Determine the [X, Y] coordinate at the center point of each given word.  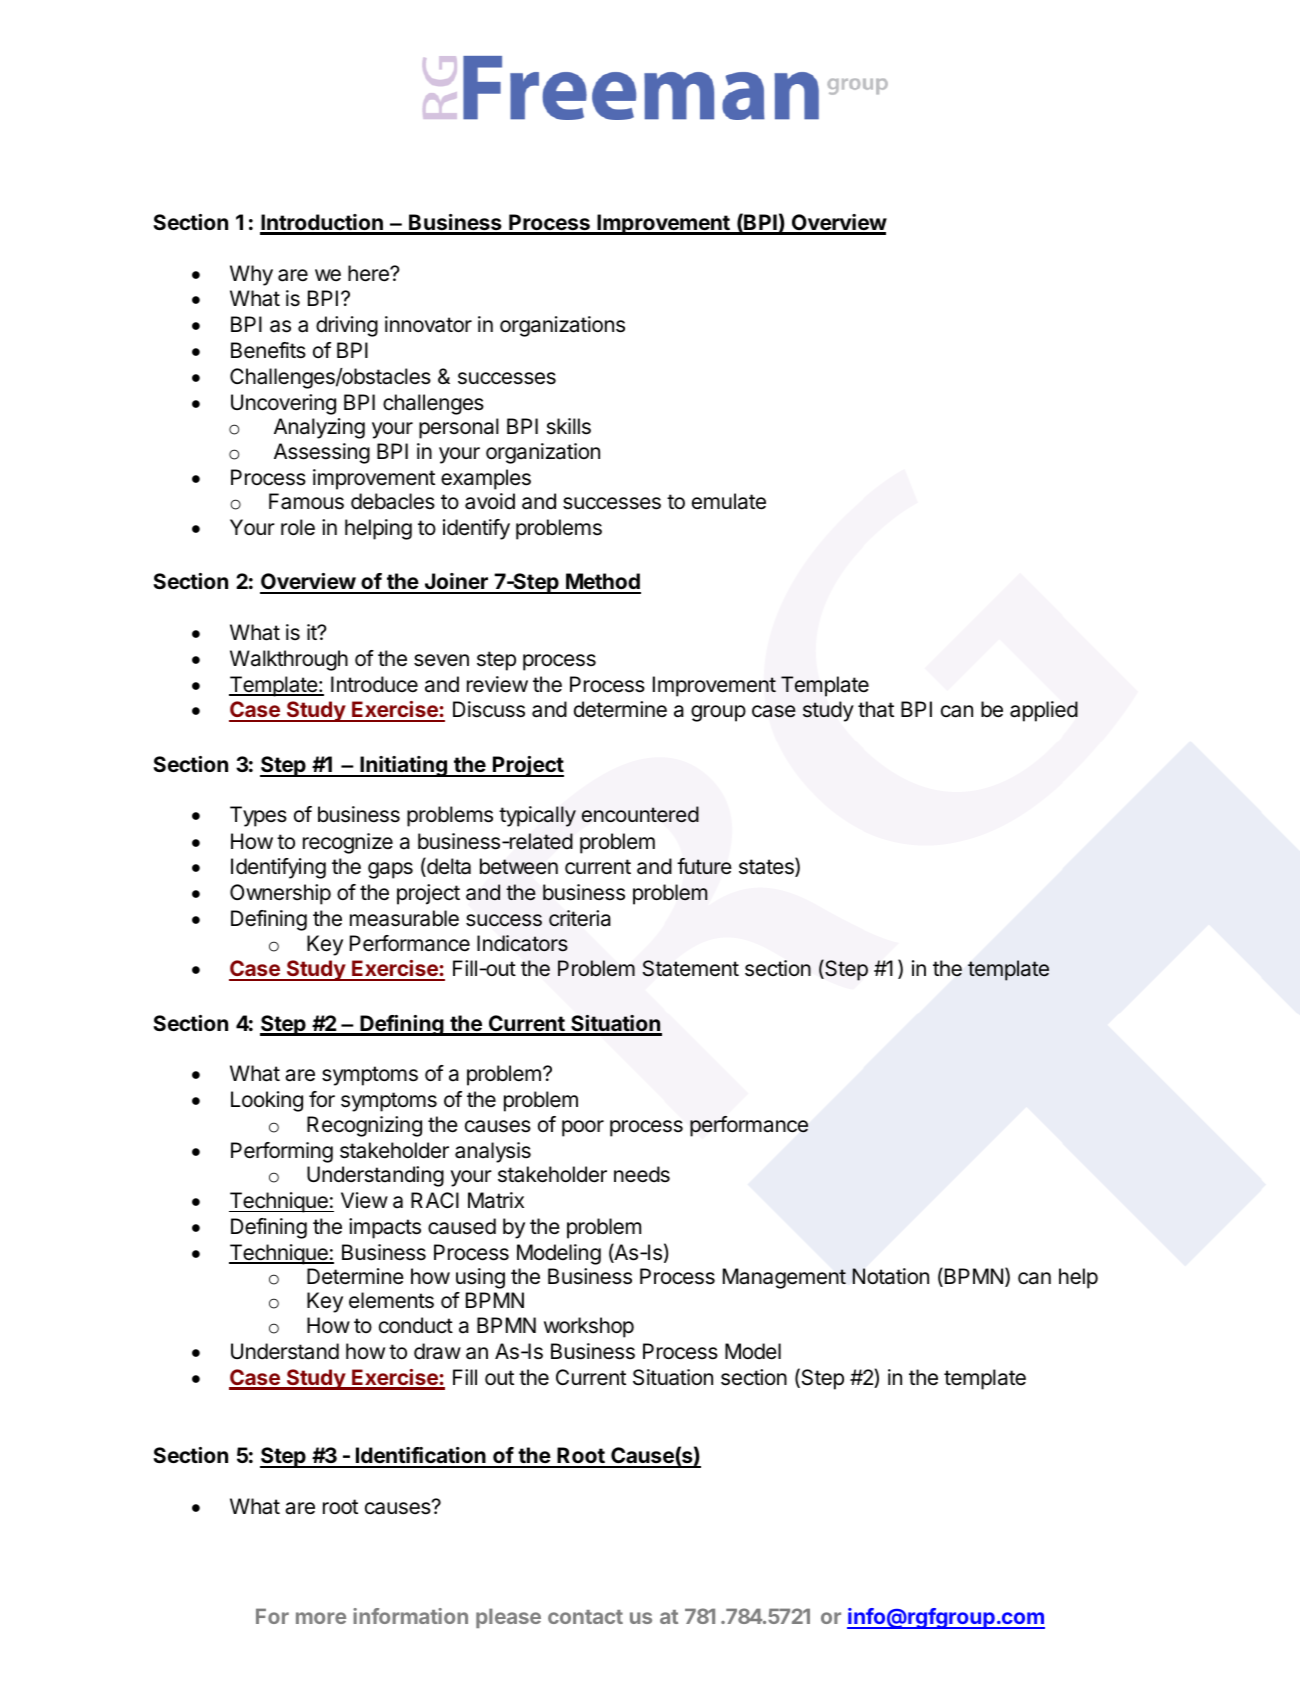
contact [585, 1617]
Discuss [489, 709]
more [321, 1618]
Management [784, 1278]
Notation [890, 1276]
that [876, 709]
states [767, 867]
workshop [589, 1327]
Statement [691, 968]
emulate [729, 501]
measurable [404, 918]
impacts [385, 1228]
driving [347, 326]
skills [569, 426]
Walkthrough [289, 660]
